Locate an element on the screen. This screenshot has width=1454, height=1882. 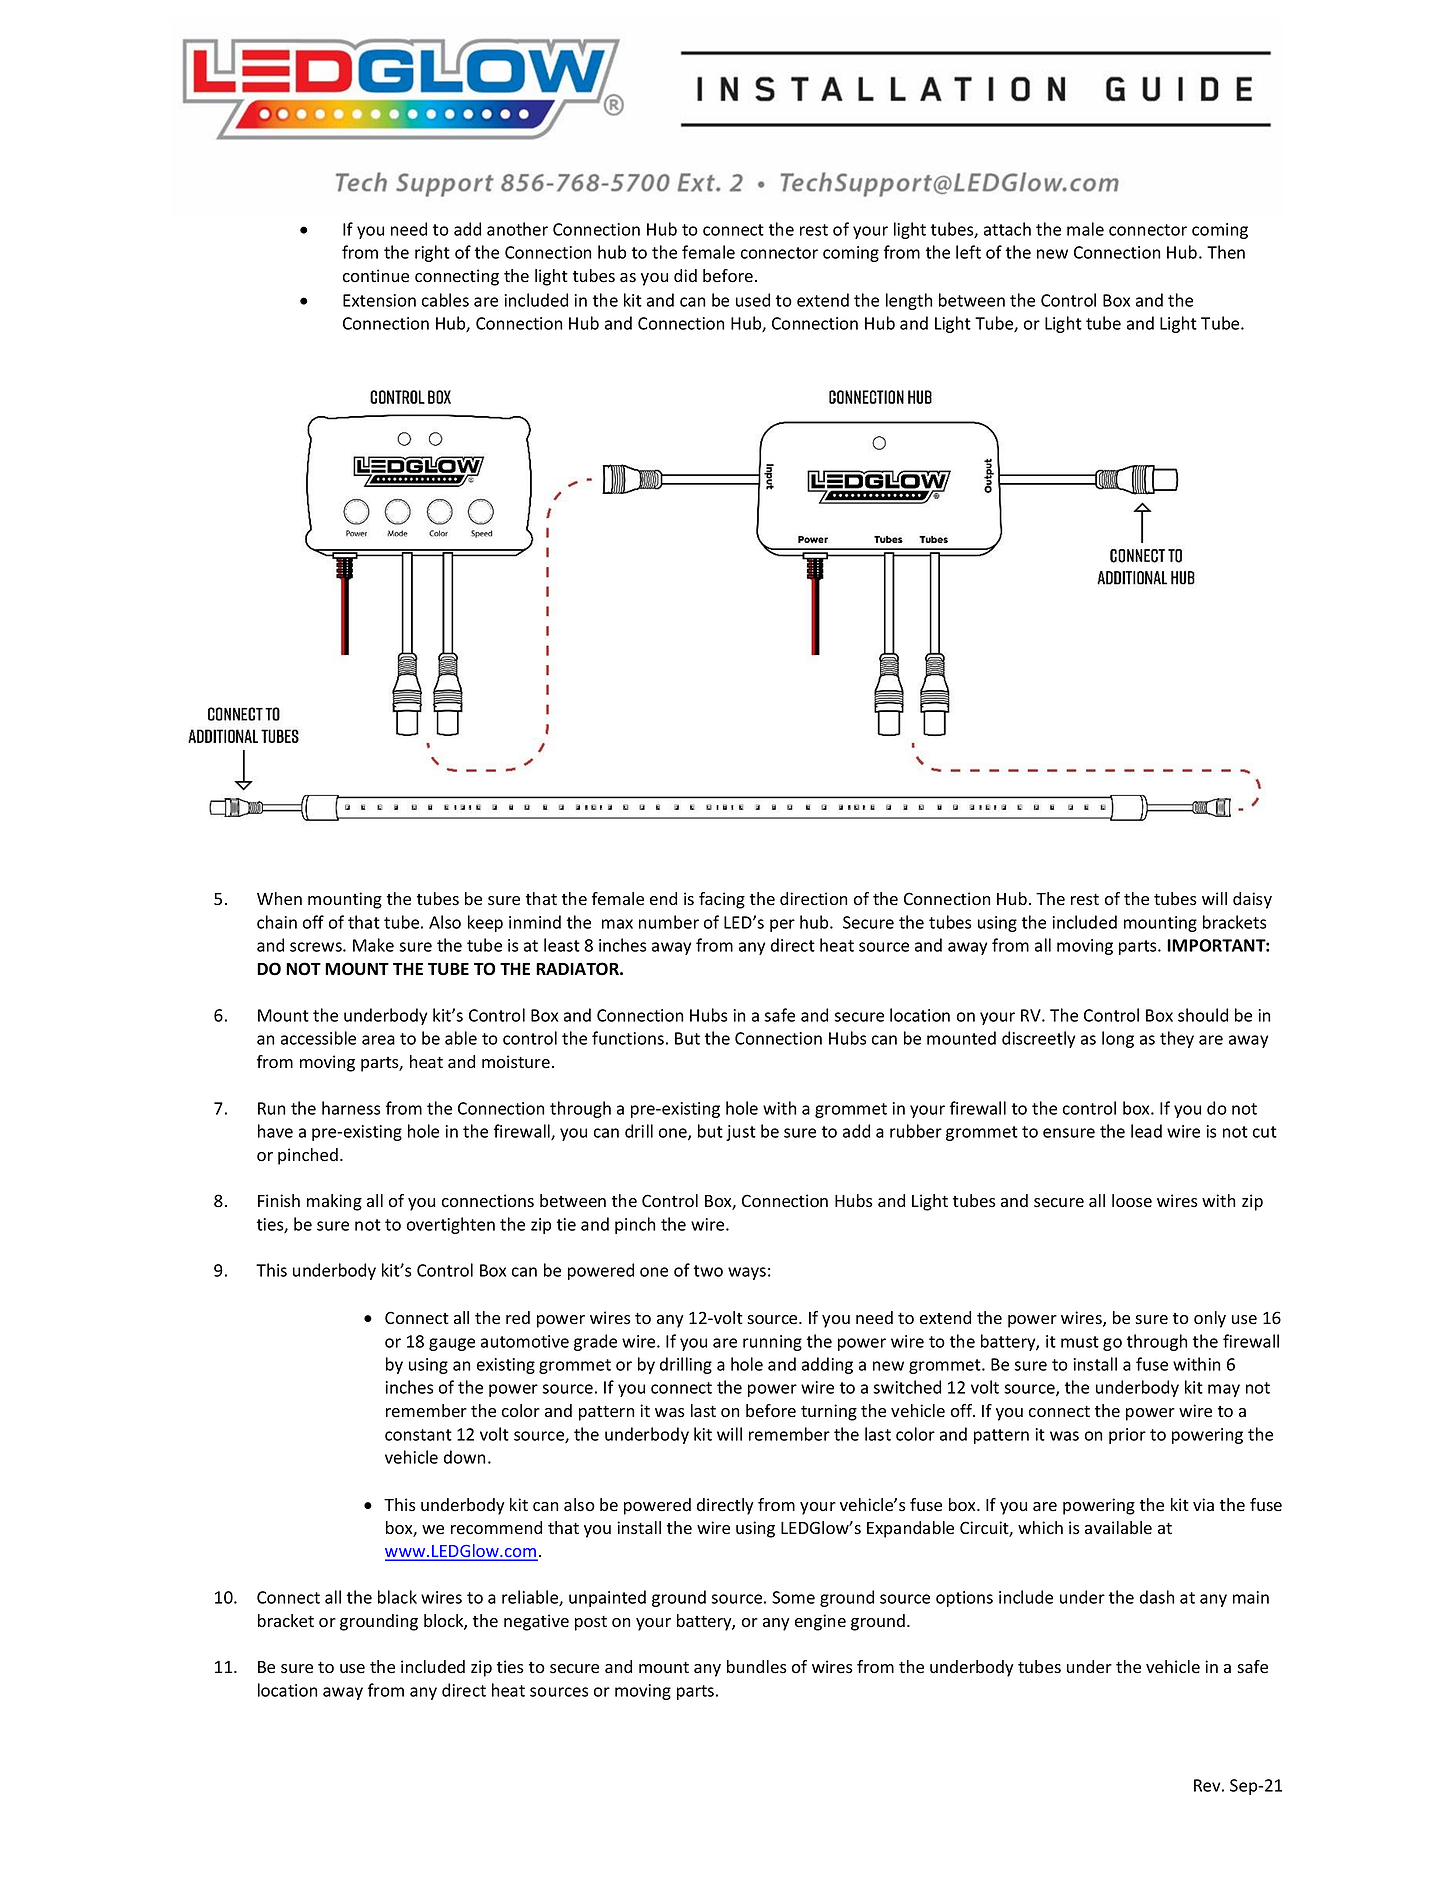
Then is located at coordinates (1226, 252).
